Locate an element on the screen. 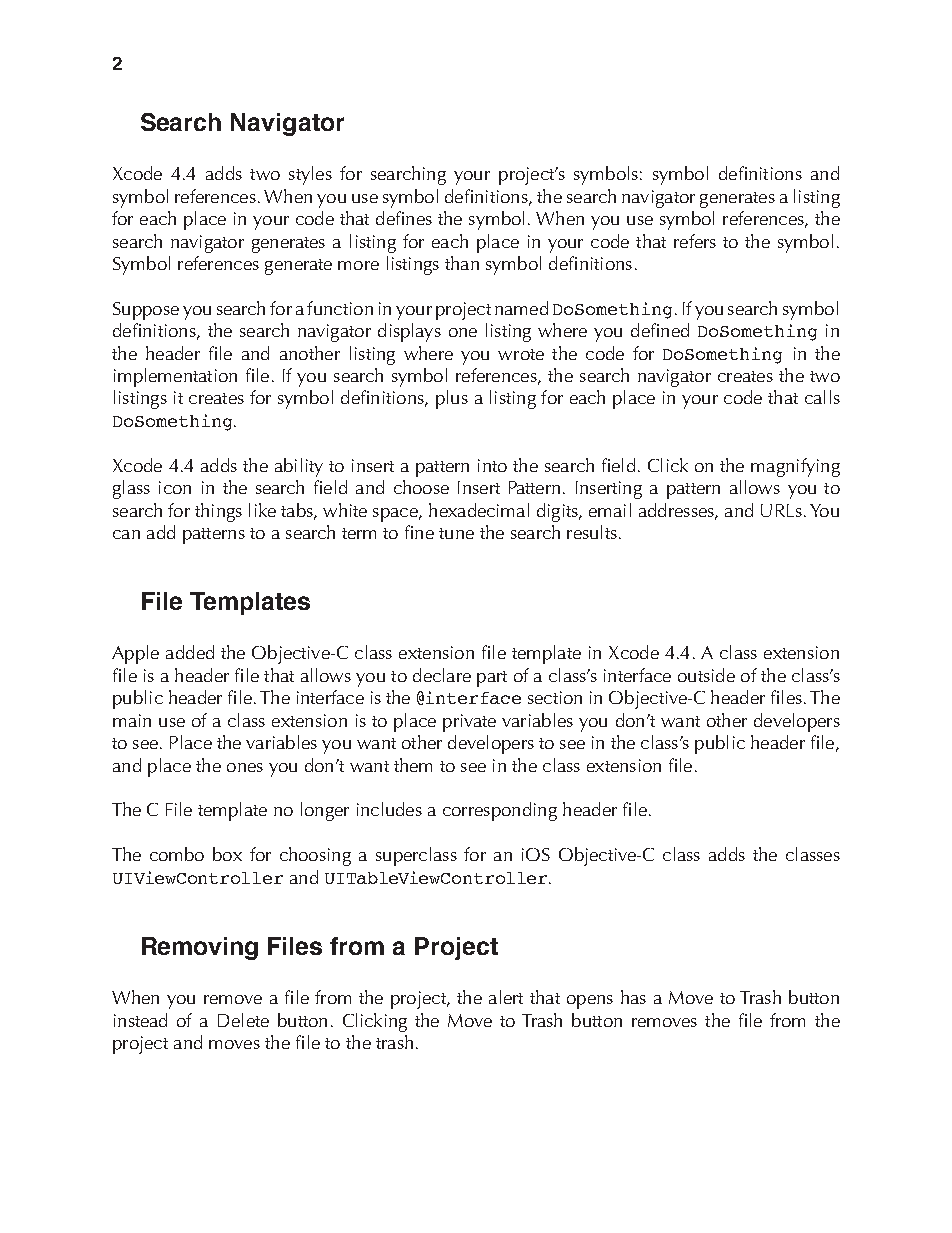 This screenshot has width=952, height=1233. refers is located at coordinates (695, 241).
